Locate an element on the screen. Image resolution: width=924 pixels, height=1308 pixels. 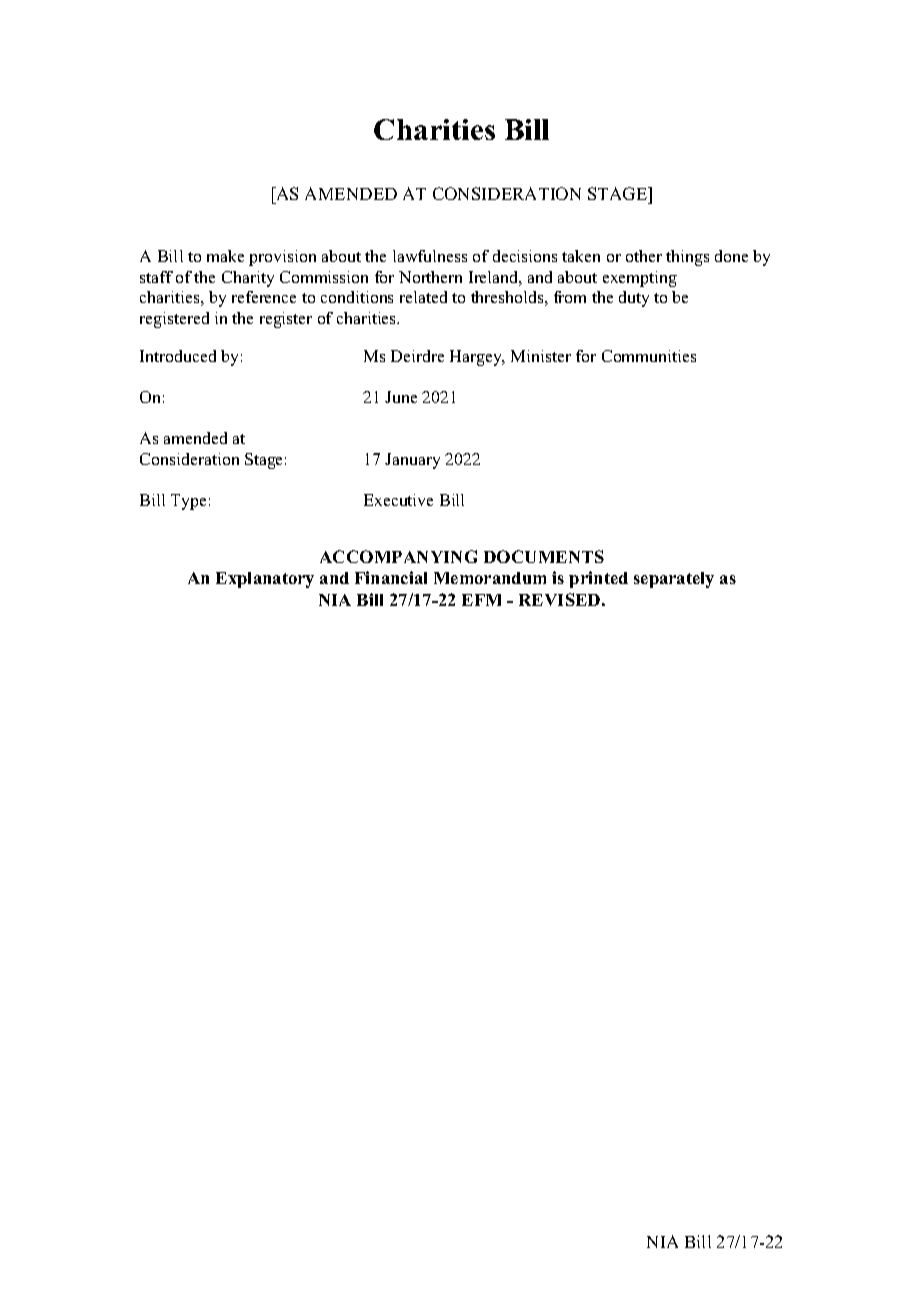
make is located at coordinates (225, 256).
